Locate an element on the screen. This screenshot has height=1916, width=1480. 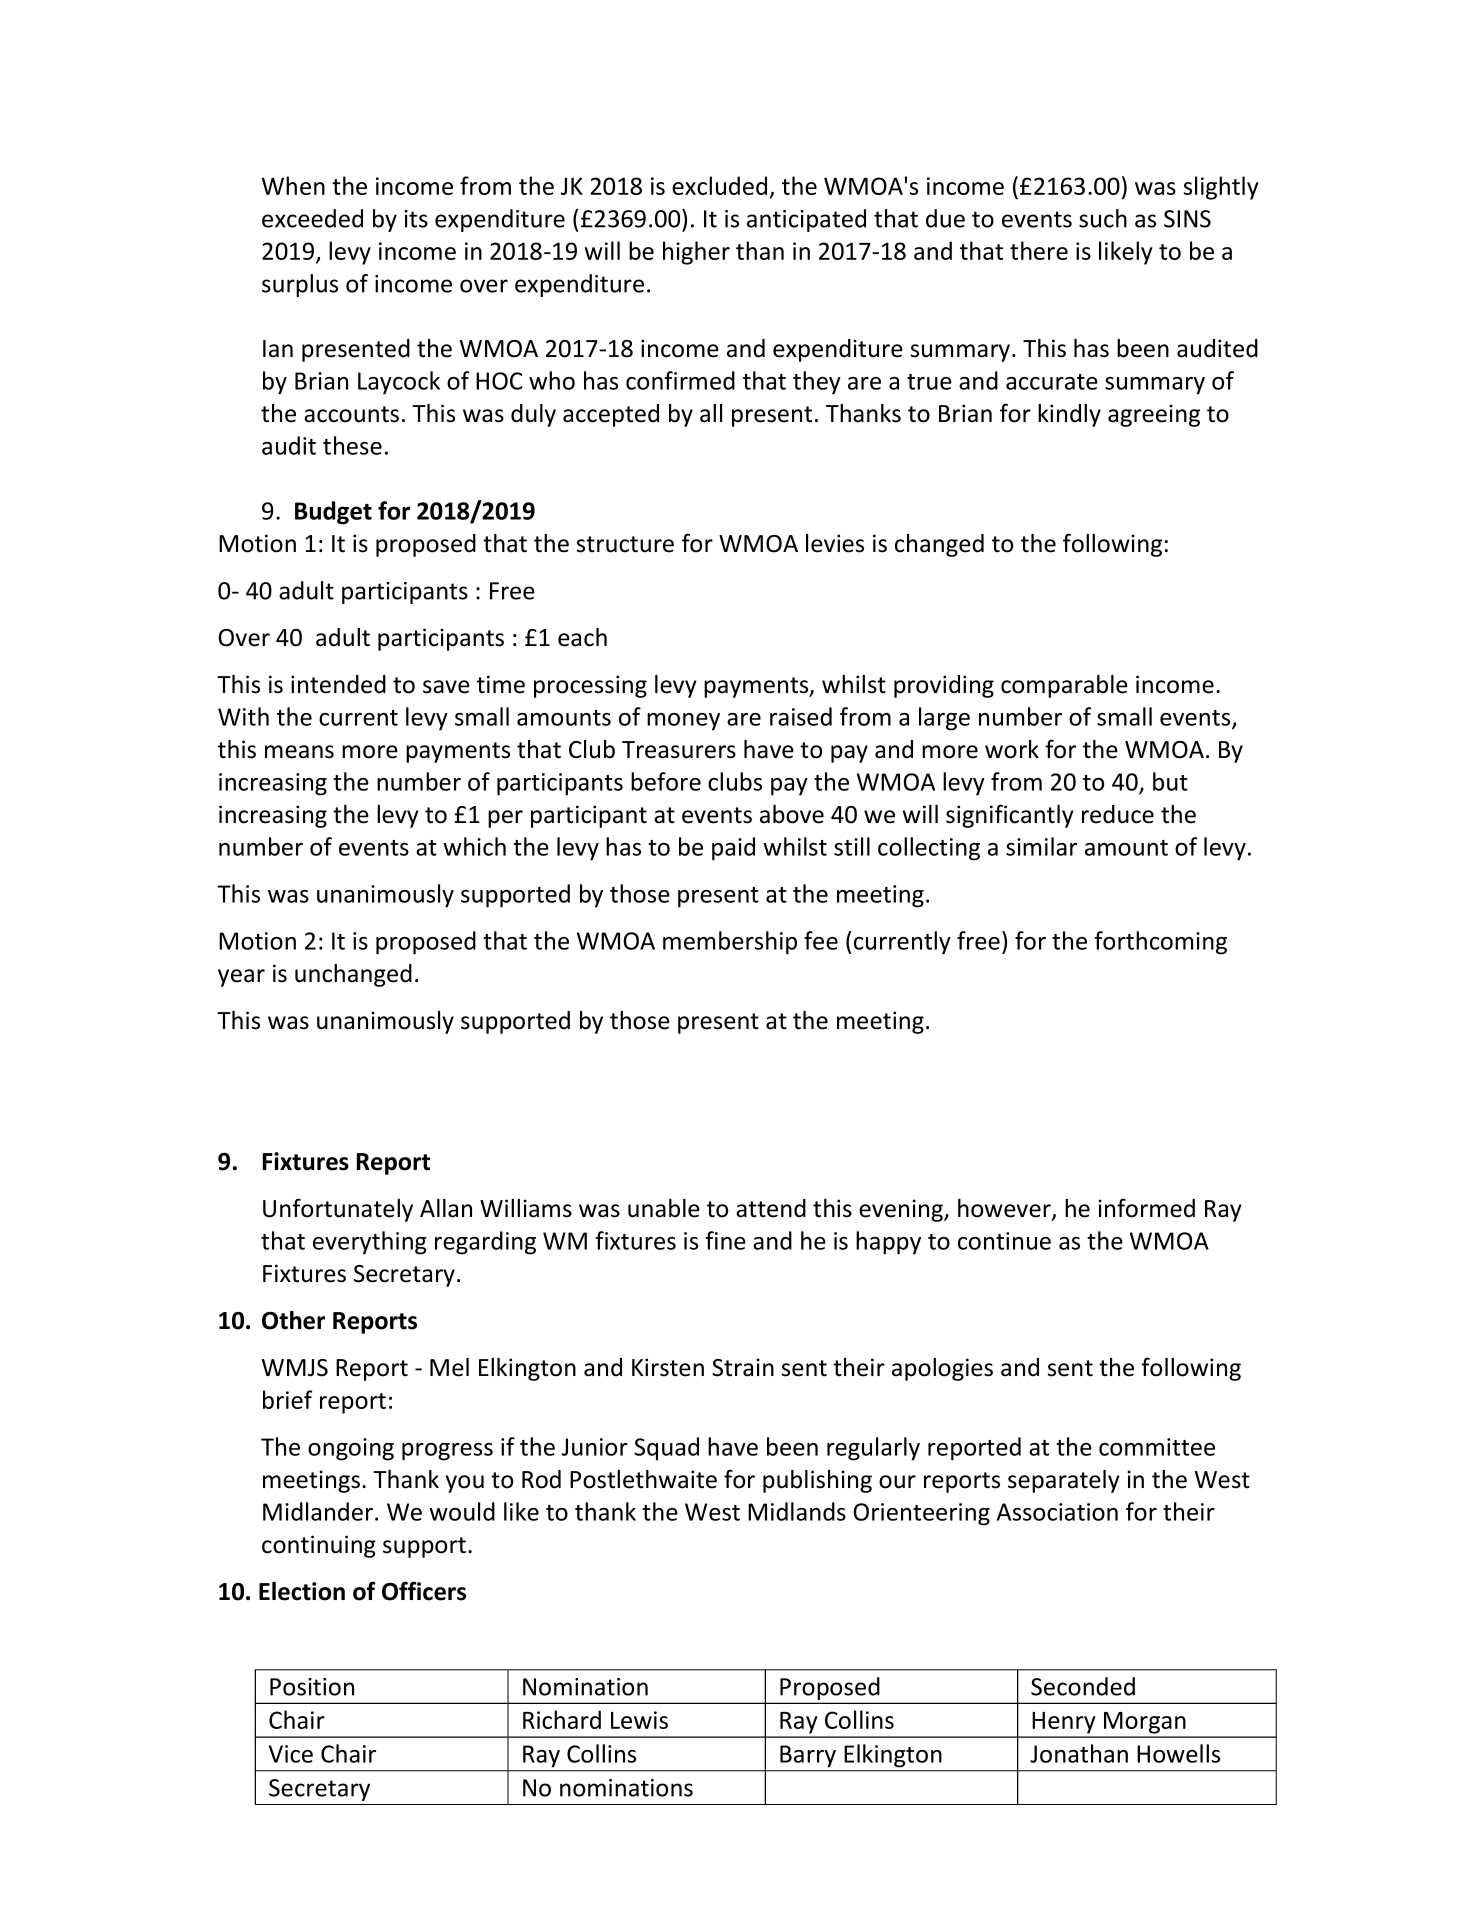
intended is located at coordinates (338, 684).
